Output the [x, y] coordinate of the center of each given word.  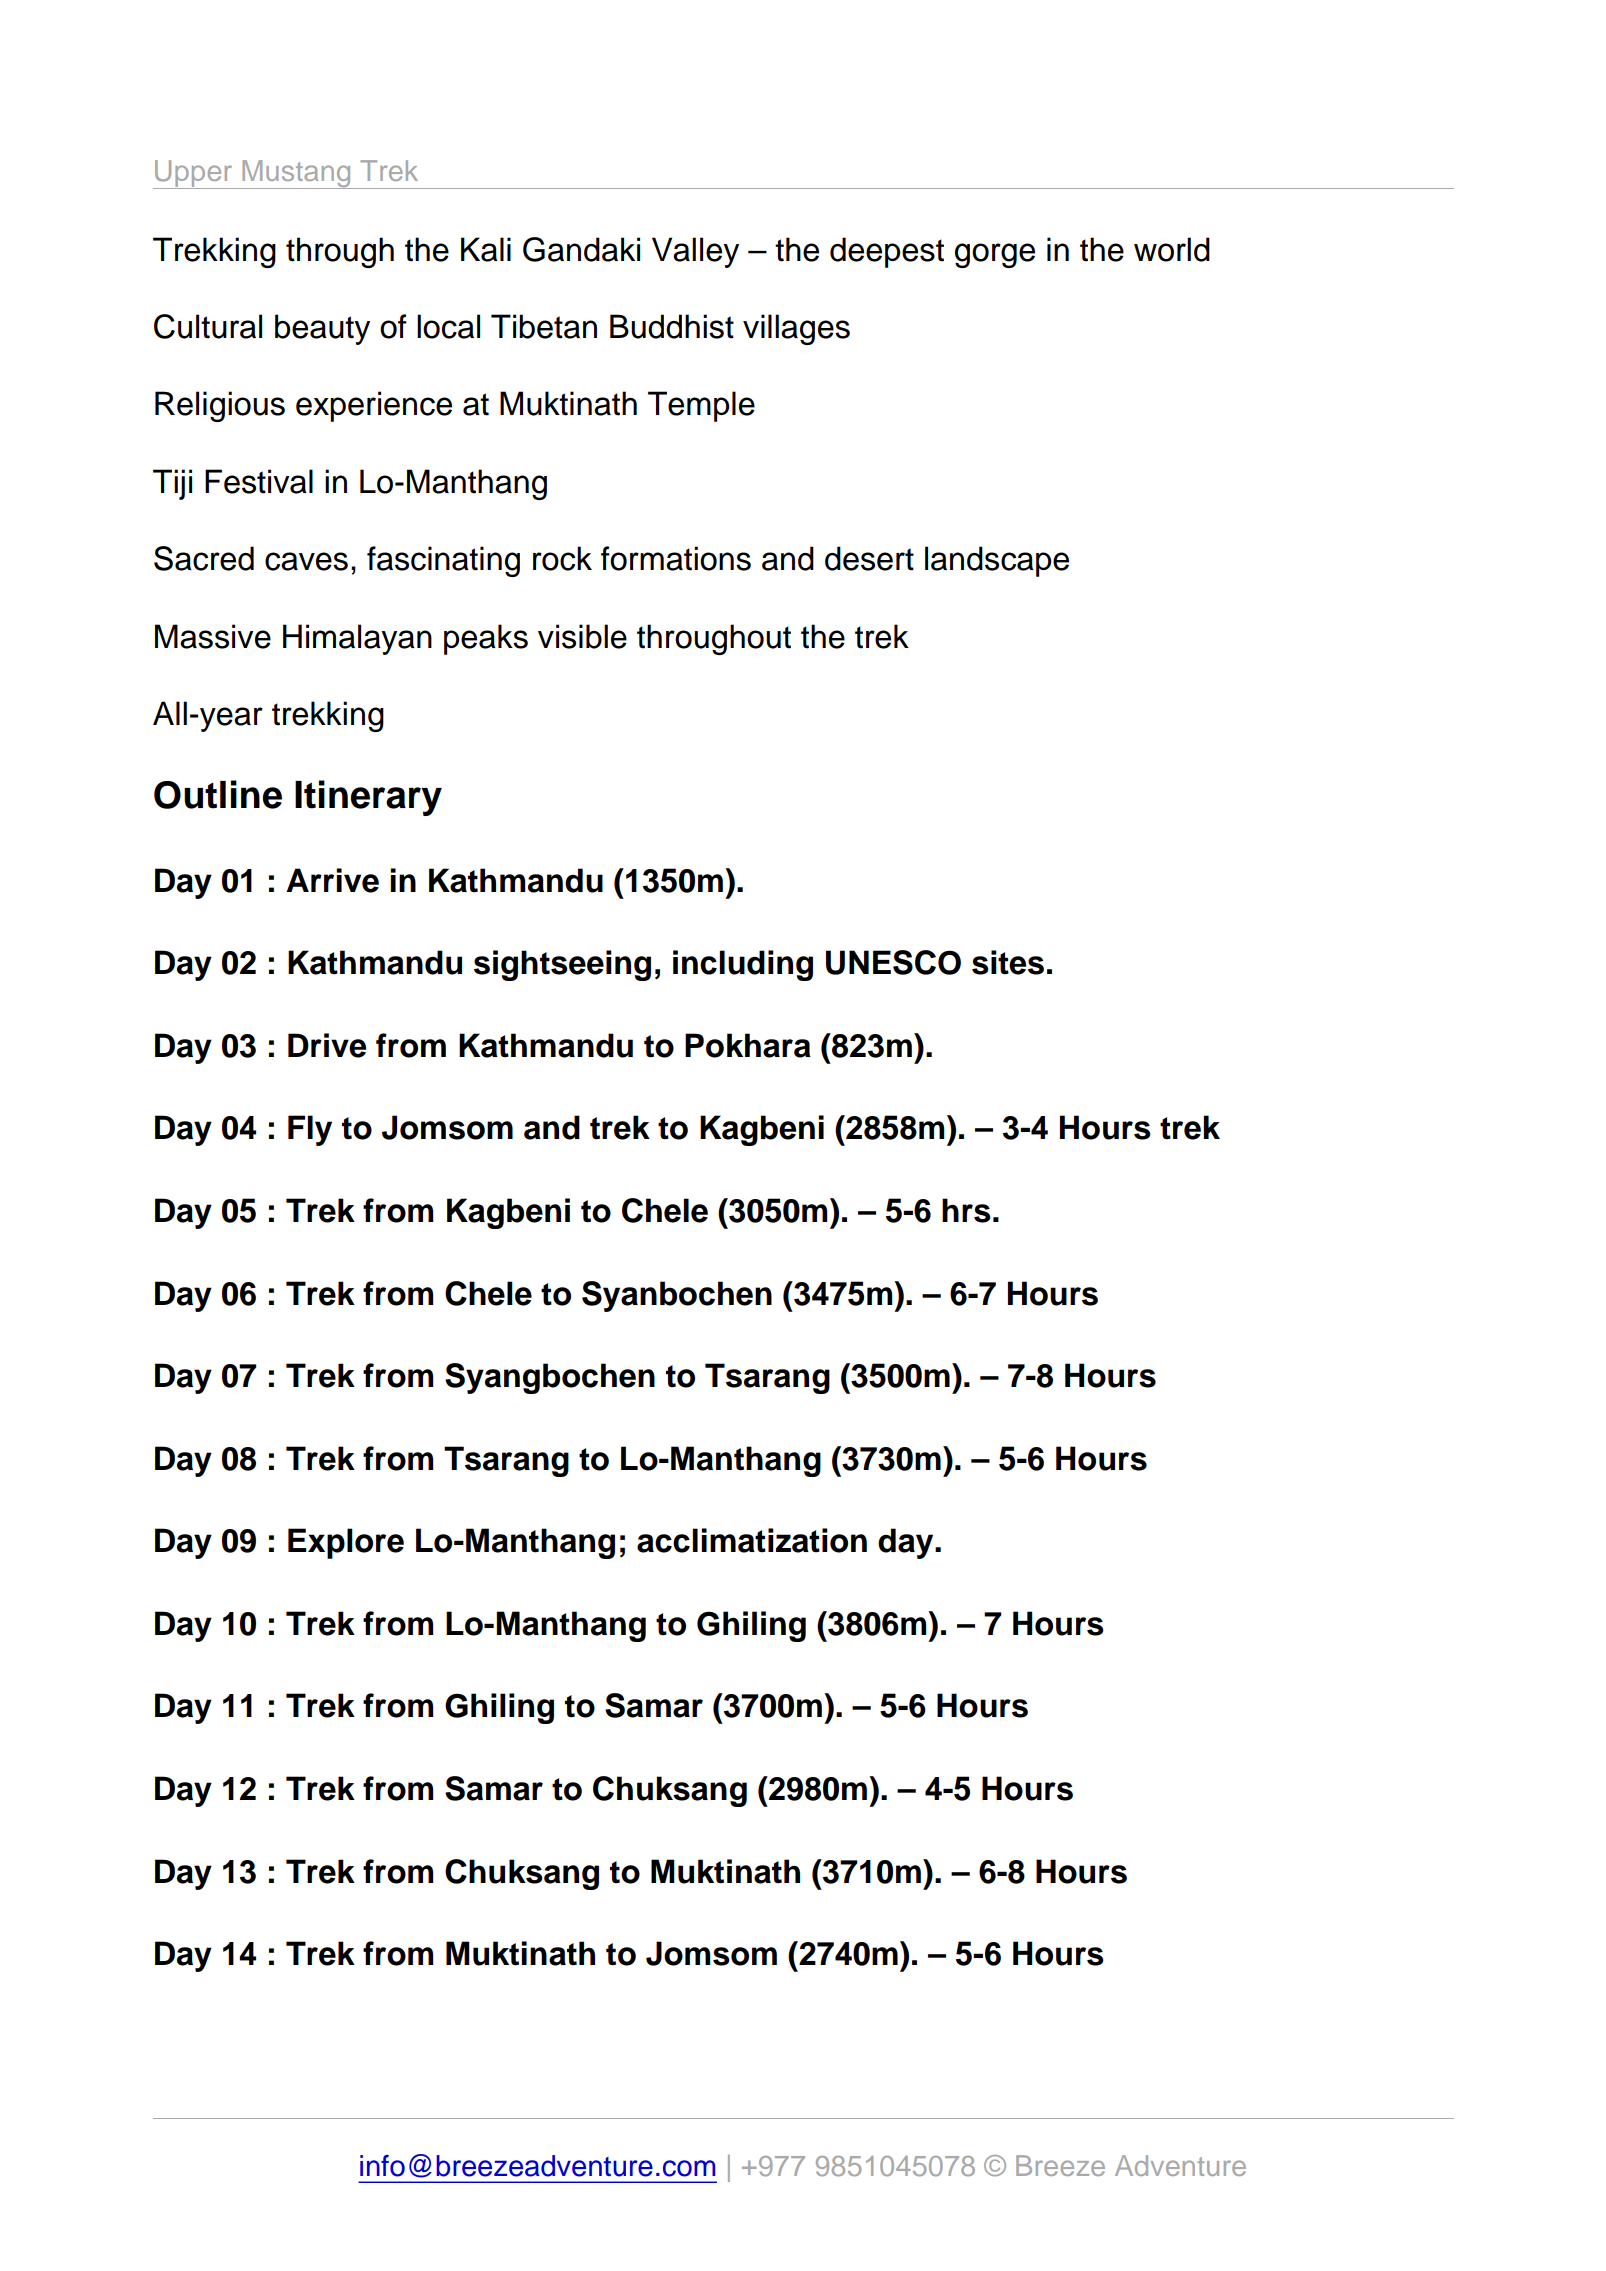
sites [1008, 962]
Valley [695, 252]
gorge [995, 255]
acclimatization [752, 1540]
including [743, 965]
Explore [346, 1543]
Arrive [332, 880]
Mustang [296, 174]
